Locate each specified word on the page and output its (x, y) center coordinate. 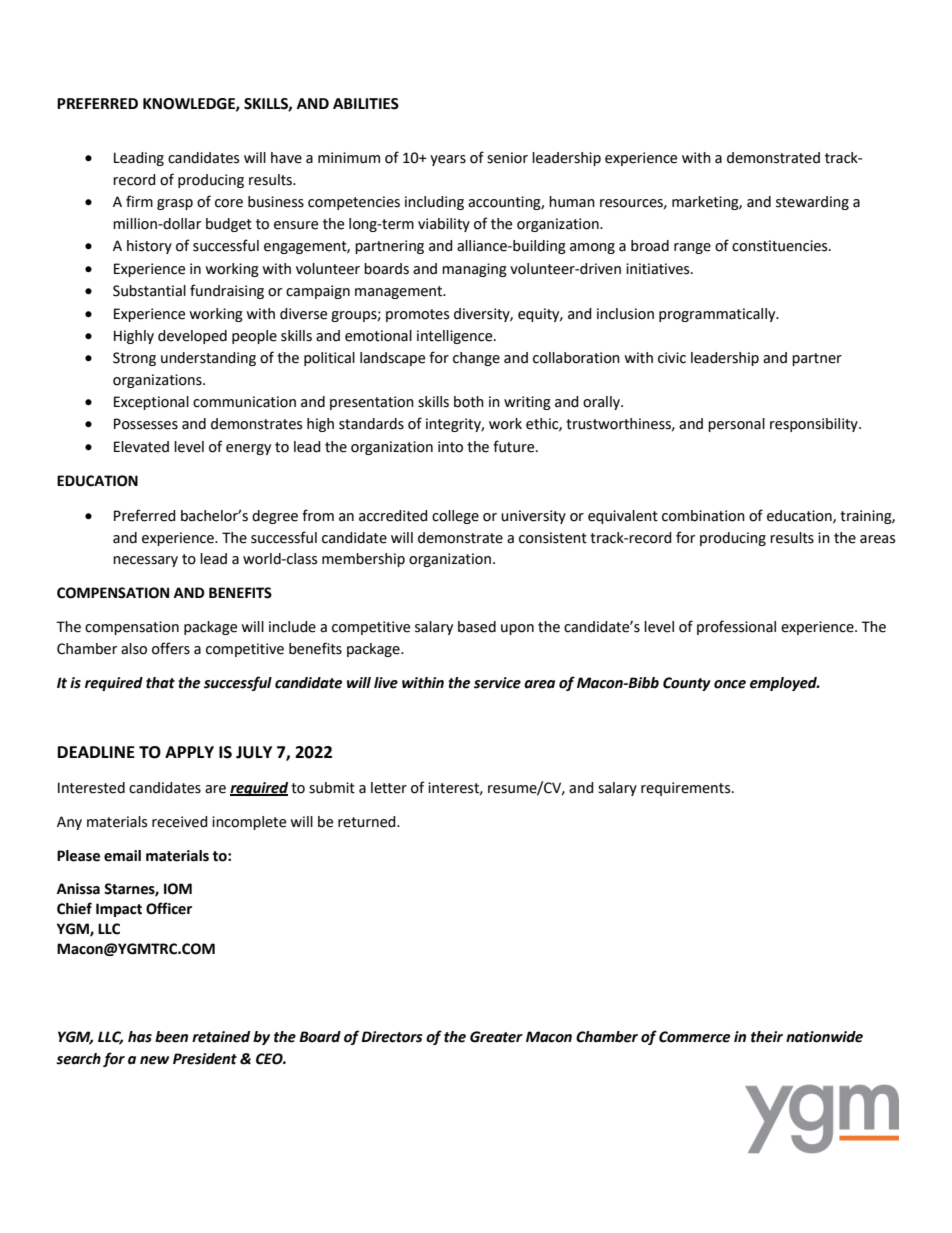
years (448, 160)
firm (139, 201)
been (171, 1037)
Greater (496, 1037)
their (767, 1037)
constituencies (781, 246)
